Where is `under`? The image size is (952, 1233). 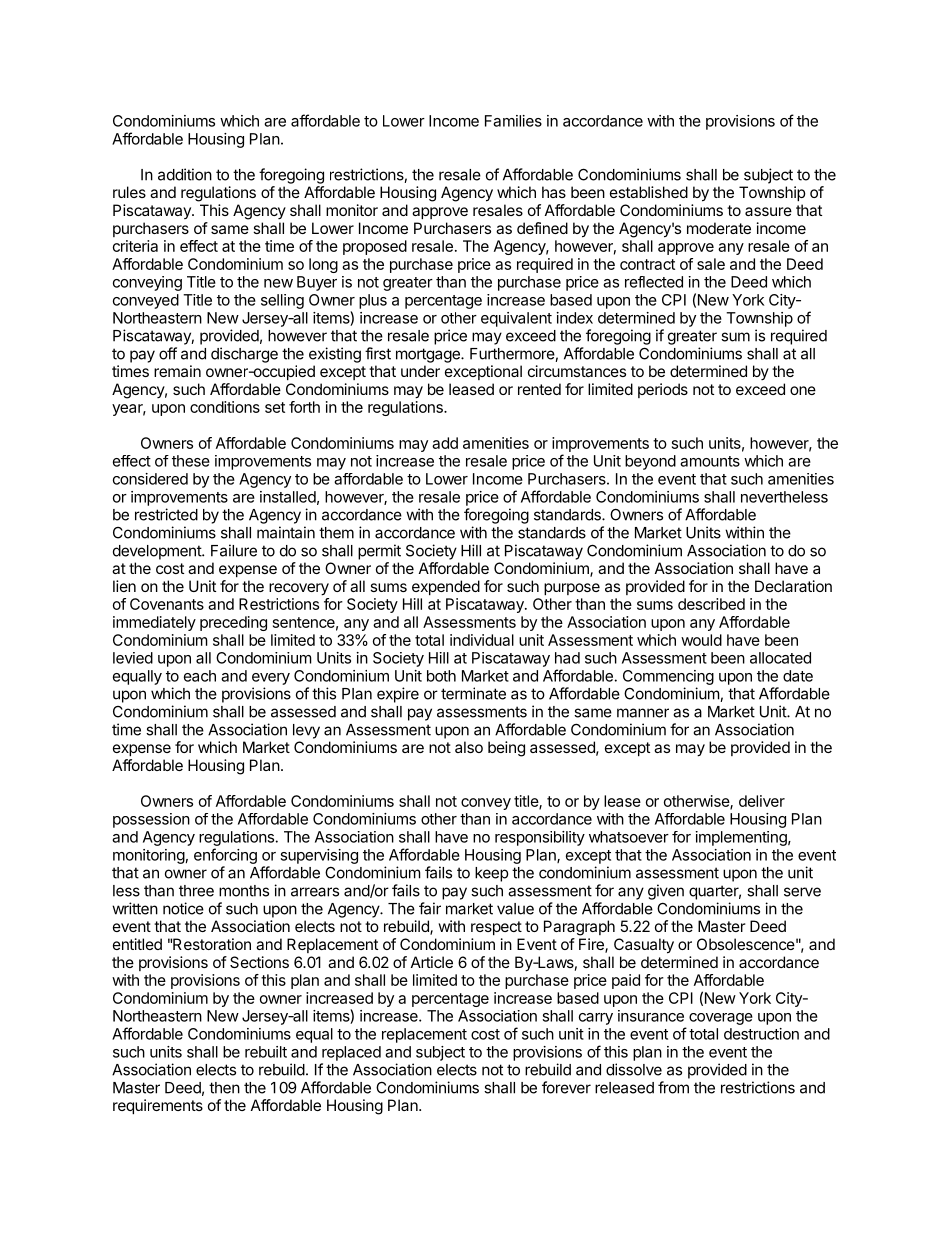 under is located at coordinates (420, 371).
